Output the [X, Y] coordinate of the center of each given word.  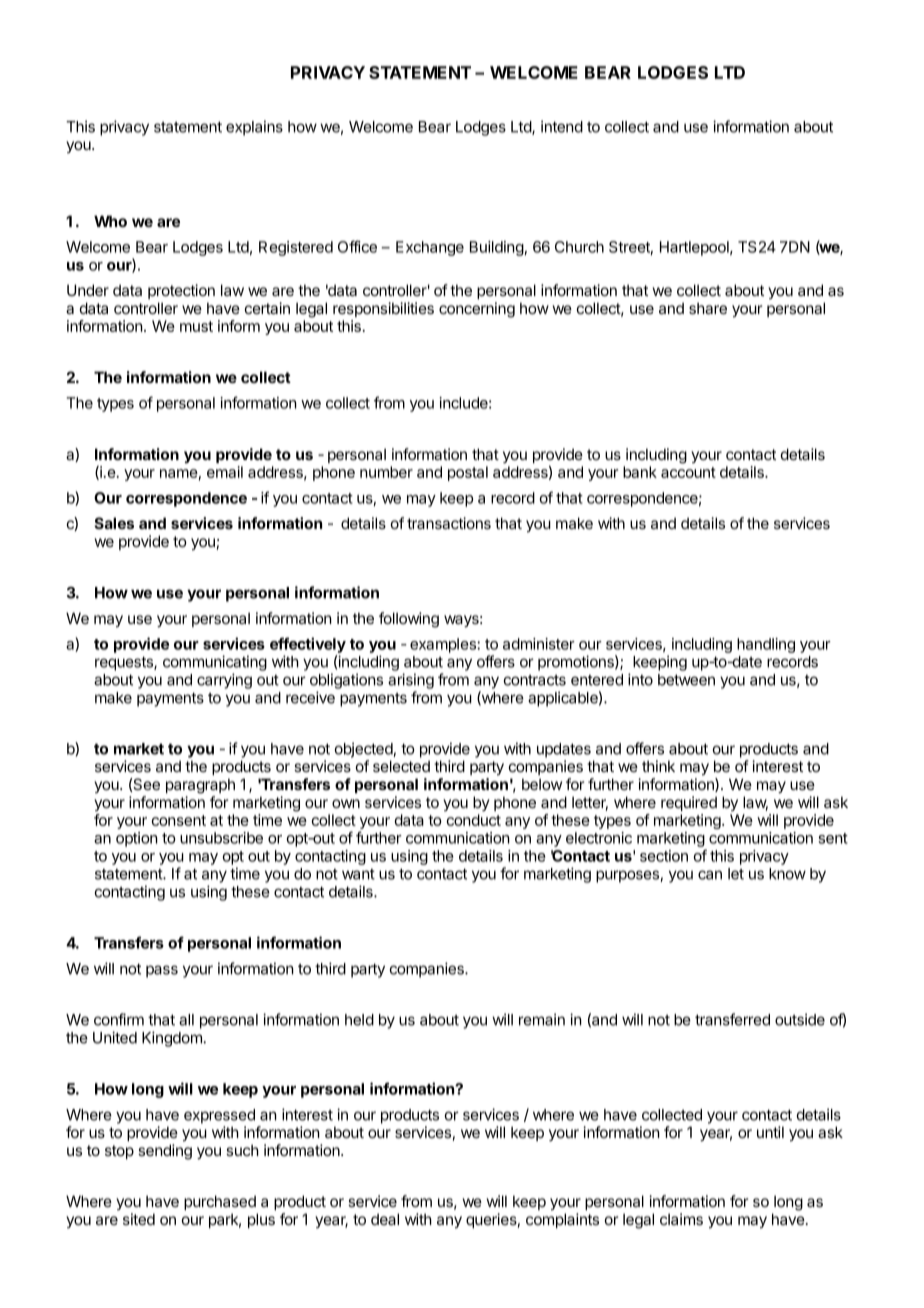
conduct [473, 820]
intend [562, 126]
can [710, 875]
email [225, 472]
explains [254, 128]
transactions [449, 523]
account [688, 472]
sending [165, 1152]
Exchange [430, 248]
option [137, 839]
